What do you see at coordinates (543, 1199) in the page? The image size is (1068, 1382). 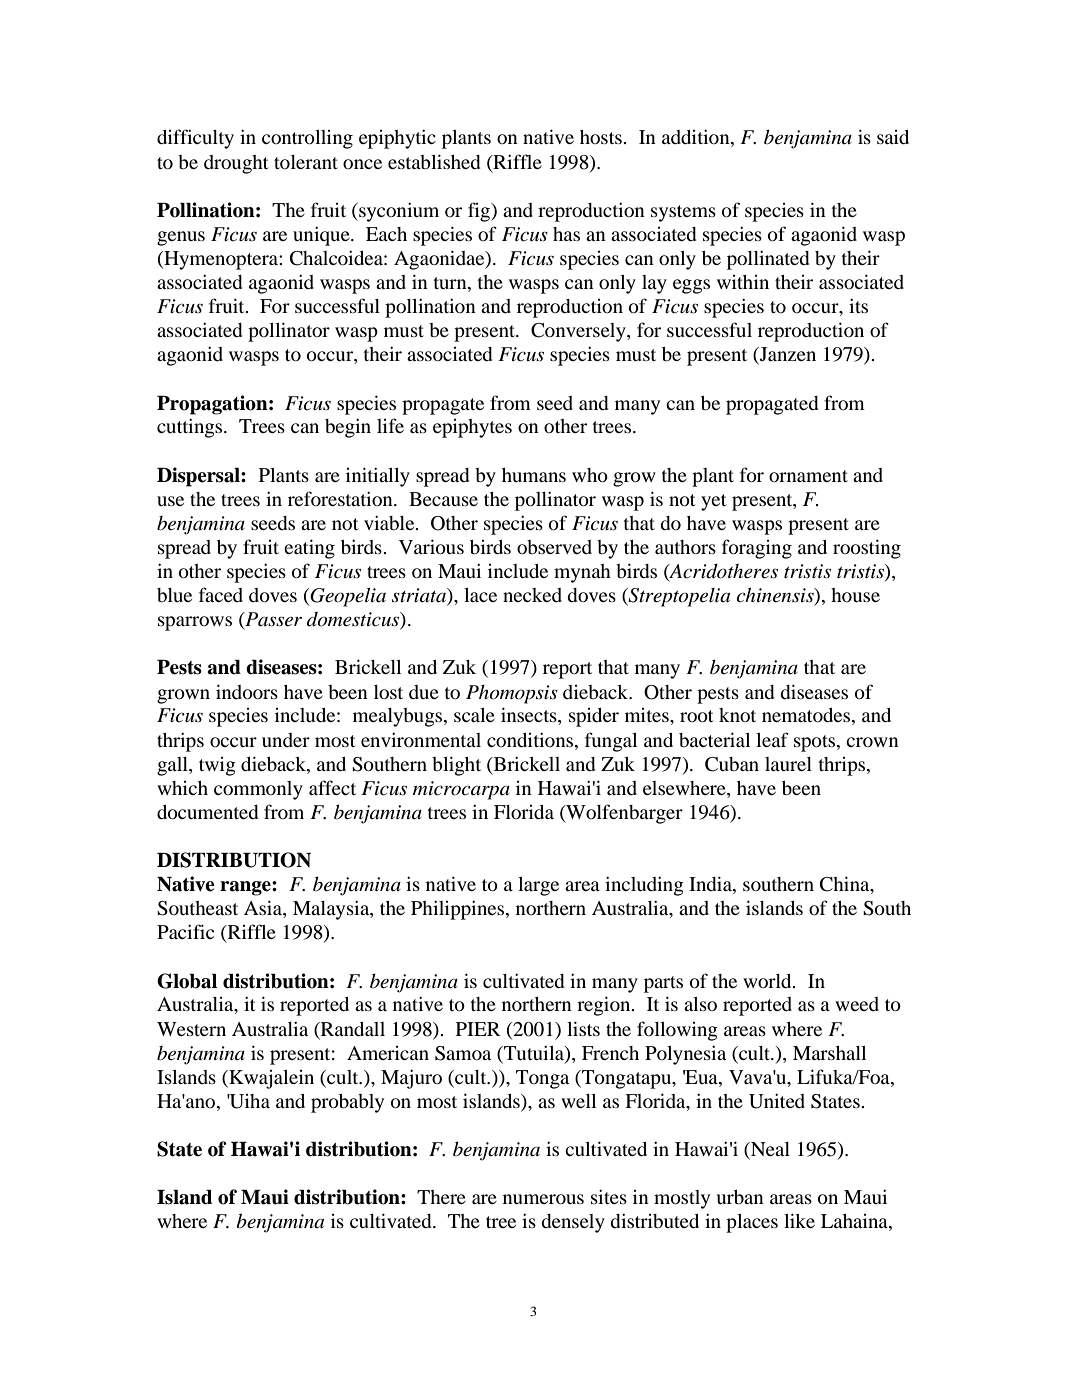 I see `numerous` at bounding box center [543, 1199].
